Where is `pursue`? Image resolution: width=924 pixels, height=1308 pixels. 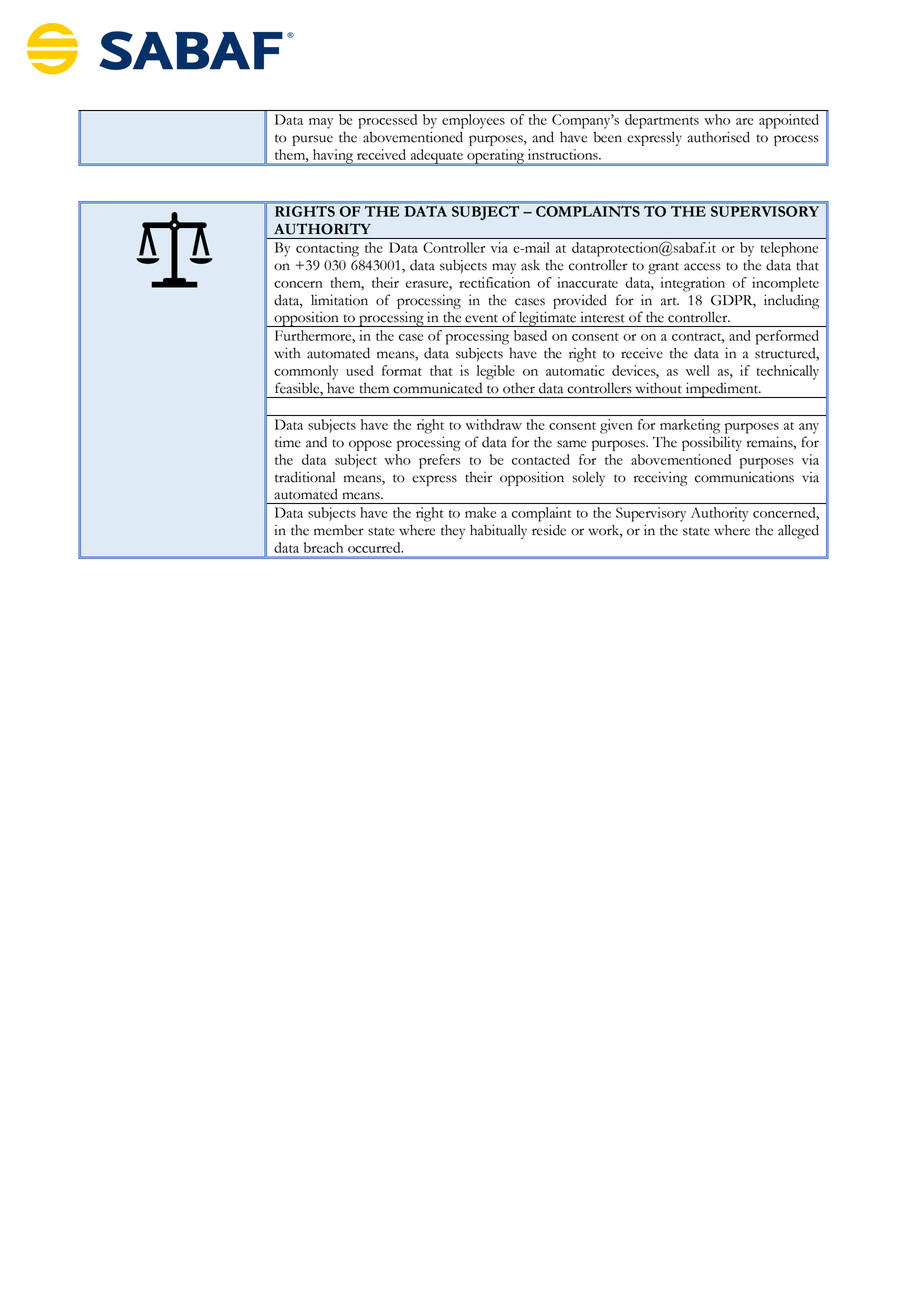 pursue is located at coordinates (312, 140).
